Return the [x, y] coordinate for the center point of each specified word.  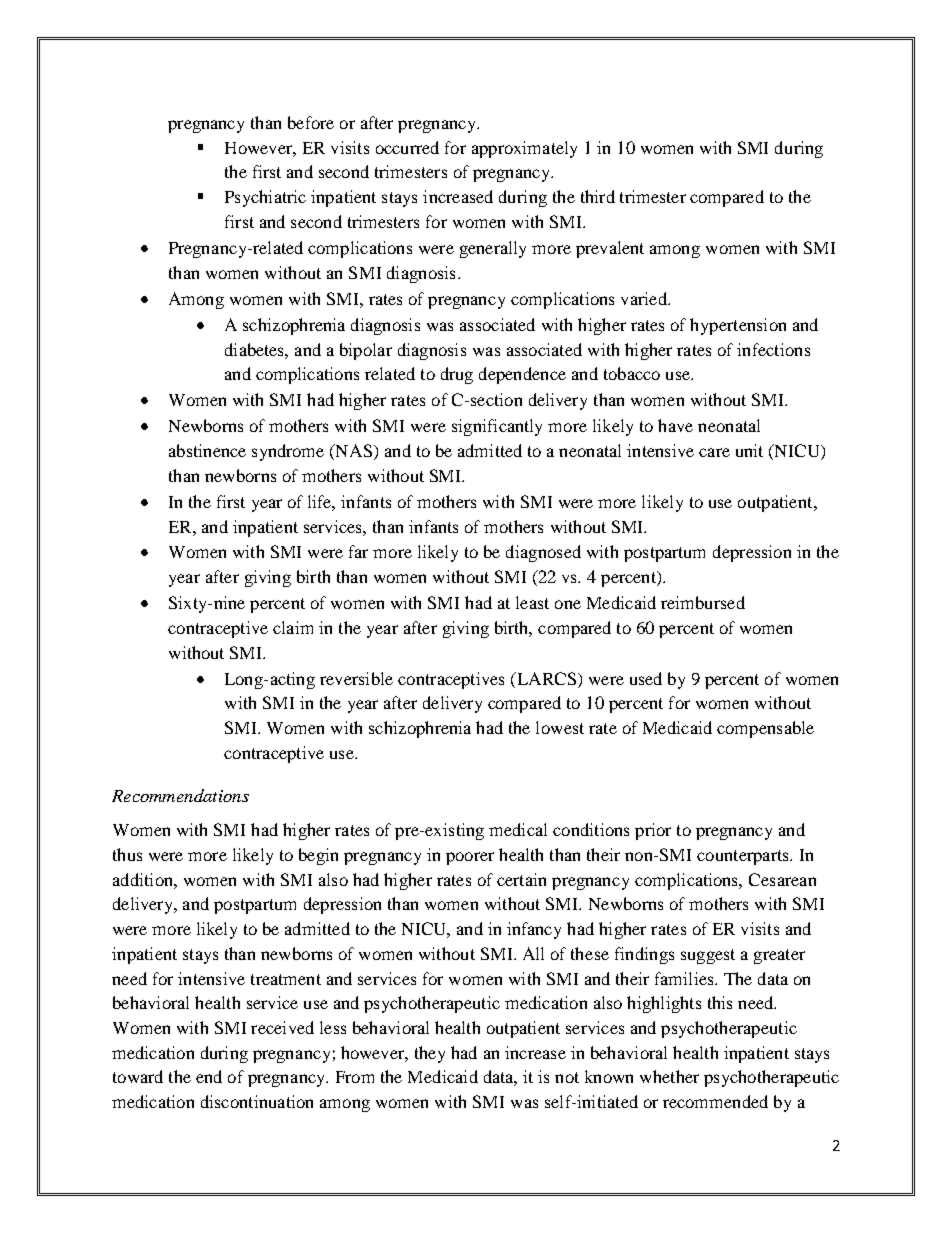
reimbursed [703, 602]
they [430, 1054]
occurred [407, 147]
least [532, 602]
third [598, 196]
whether [669, 1076]
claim [293, 627]
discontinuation [257, 1101]
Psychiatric [265, 198]
